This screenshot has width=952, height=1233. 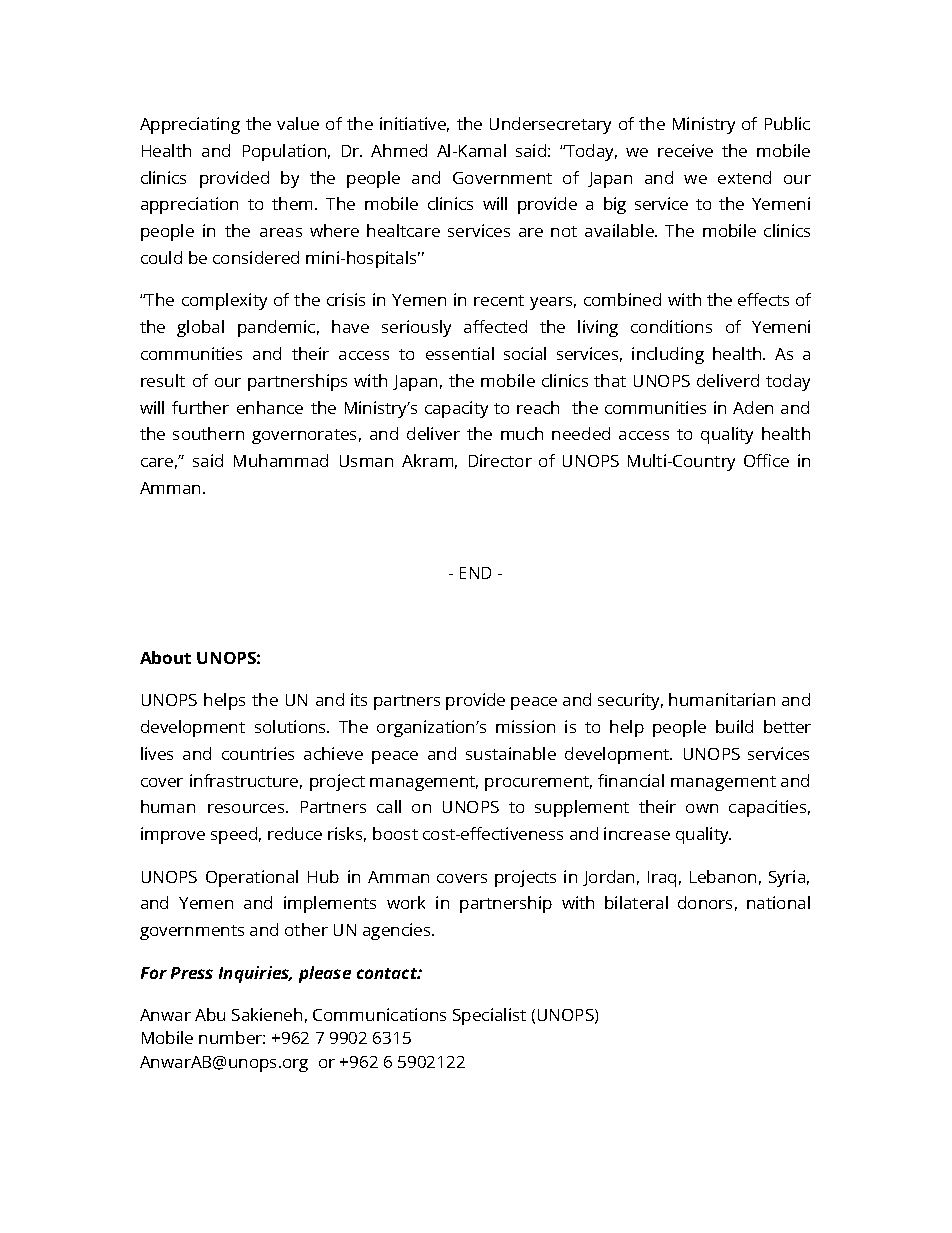 I want to click on essential, so click(x=460, y=353).
